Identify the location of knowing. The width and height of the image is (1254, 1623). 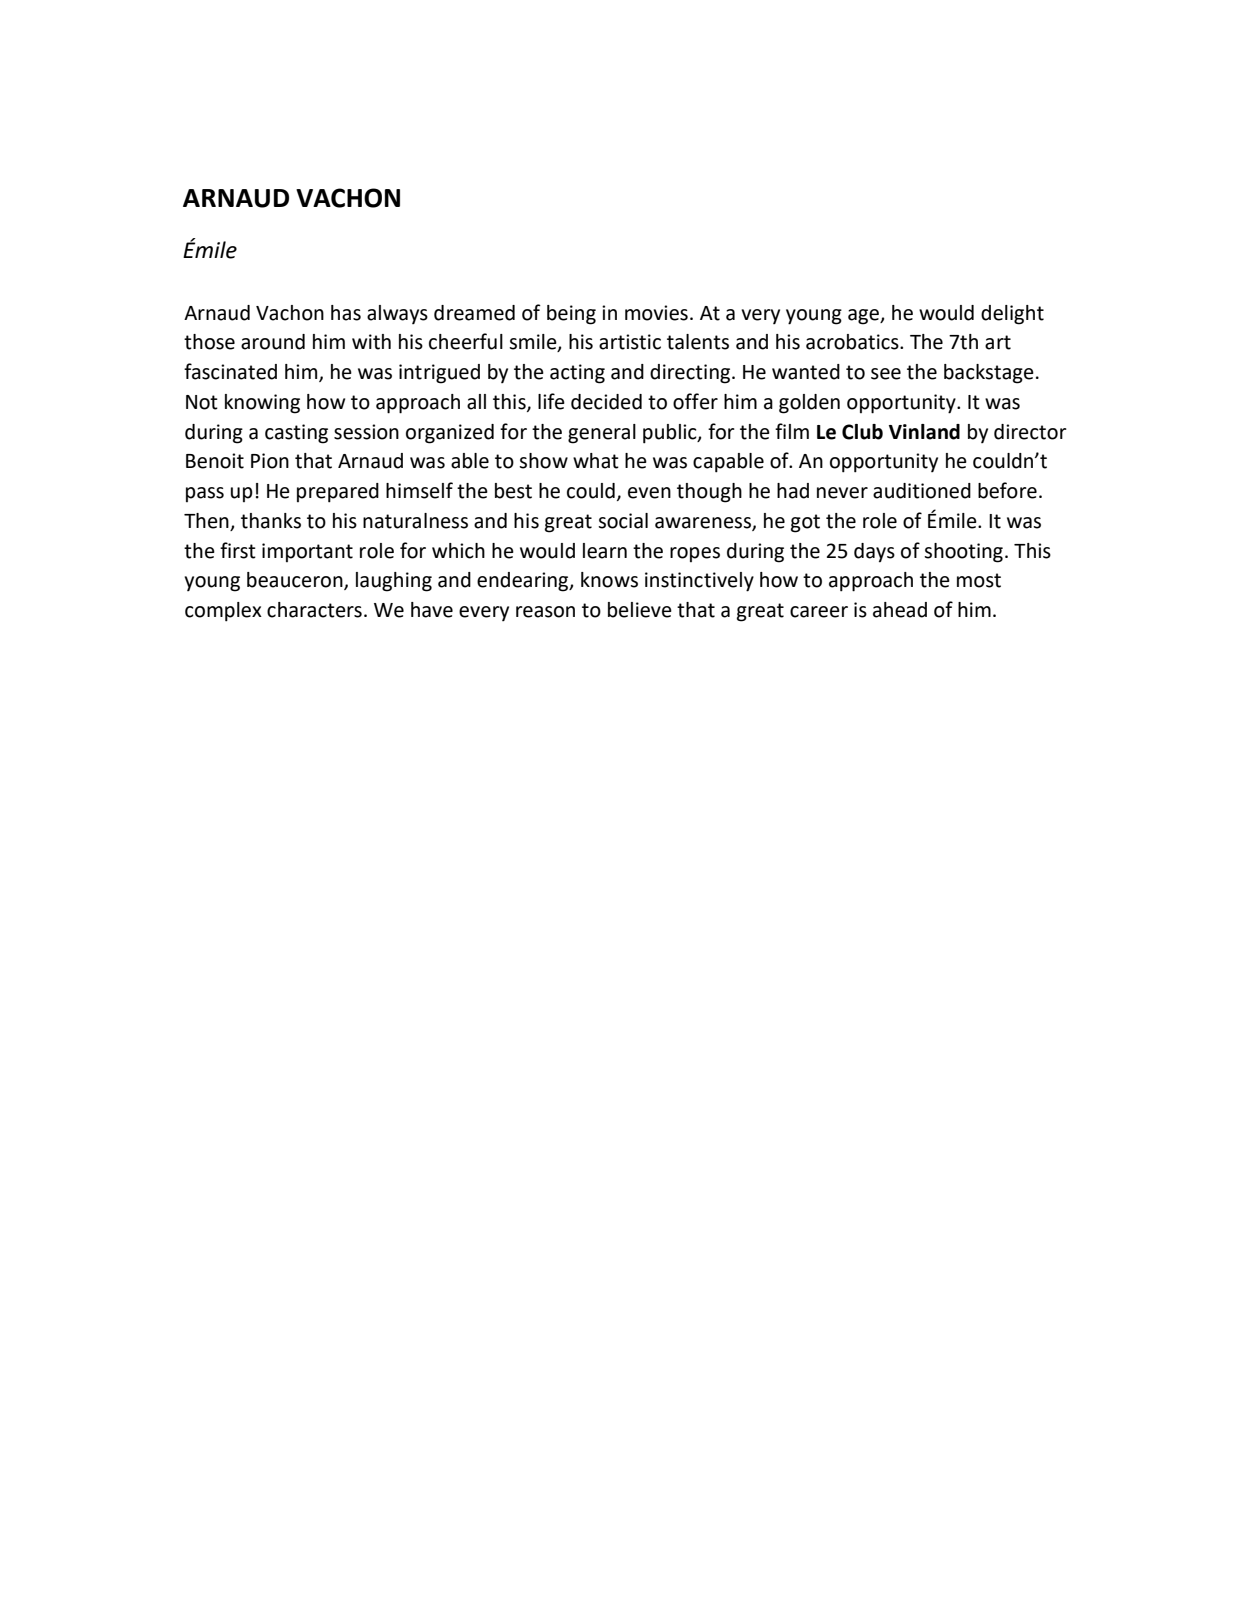
(262, 404).
